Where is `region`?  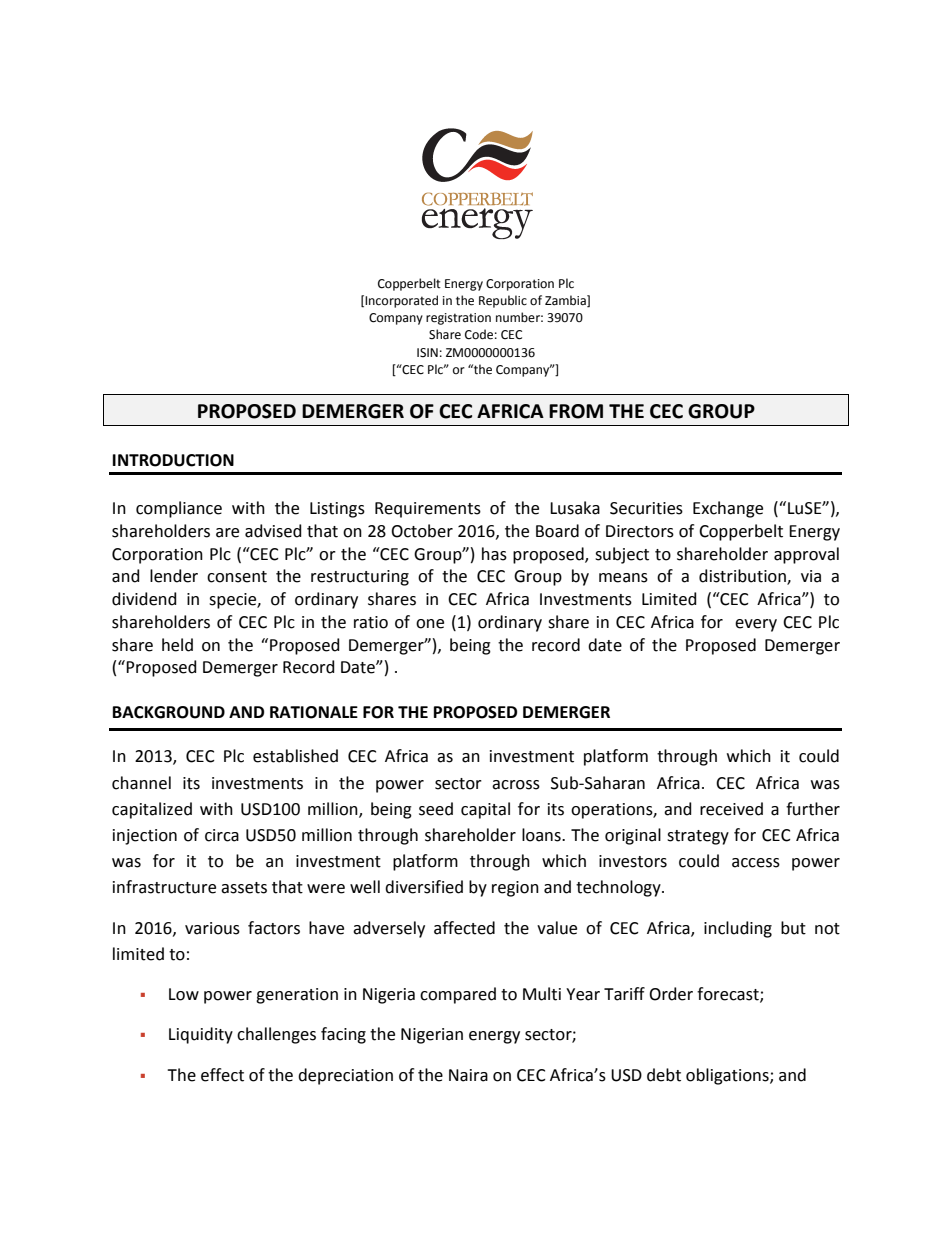 region is located at coordinates (515, 889).
